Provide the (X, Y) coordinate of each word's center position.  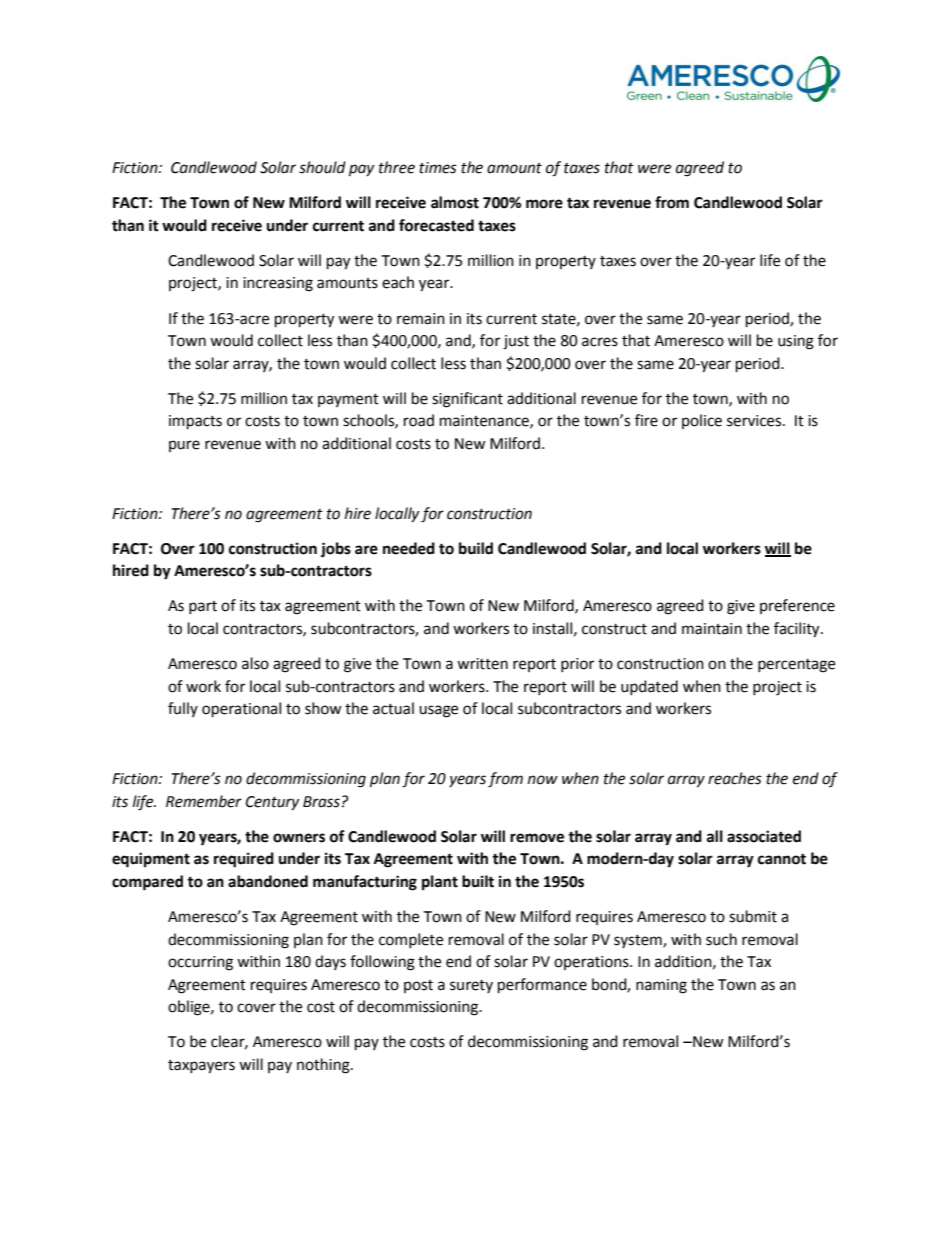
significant (467, 400)
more (544, 204)
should (322, 167)
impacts (195, 422)
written (482, 664)
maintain (712, 629)
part (203, 607)
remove (537, 838)
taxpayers (201, 1067)
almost (455, 202)
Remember (204, 801)
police (702, 421)
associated (764, 836)
